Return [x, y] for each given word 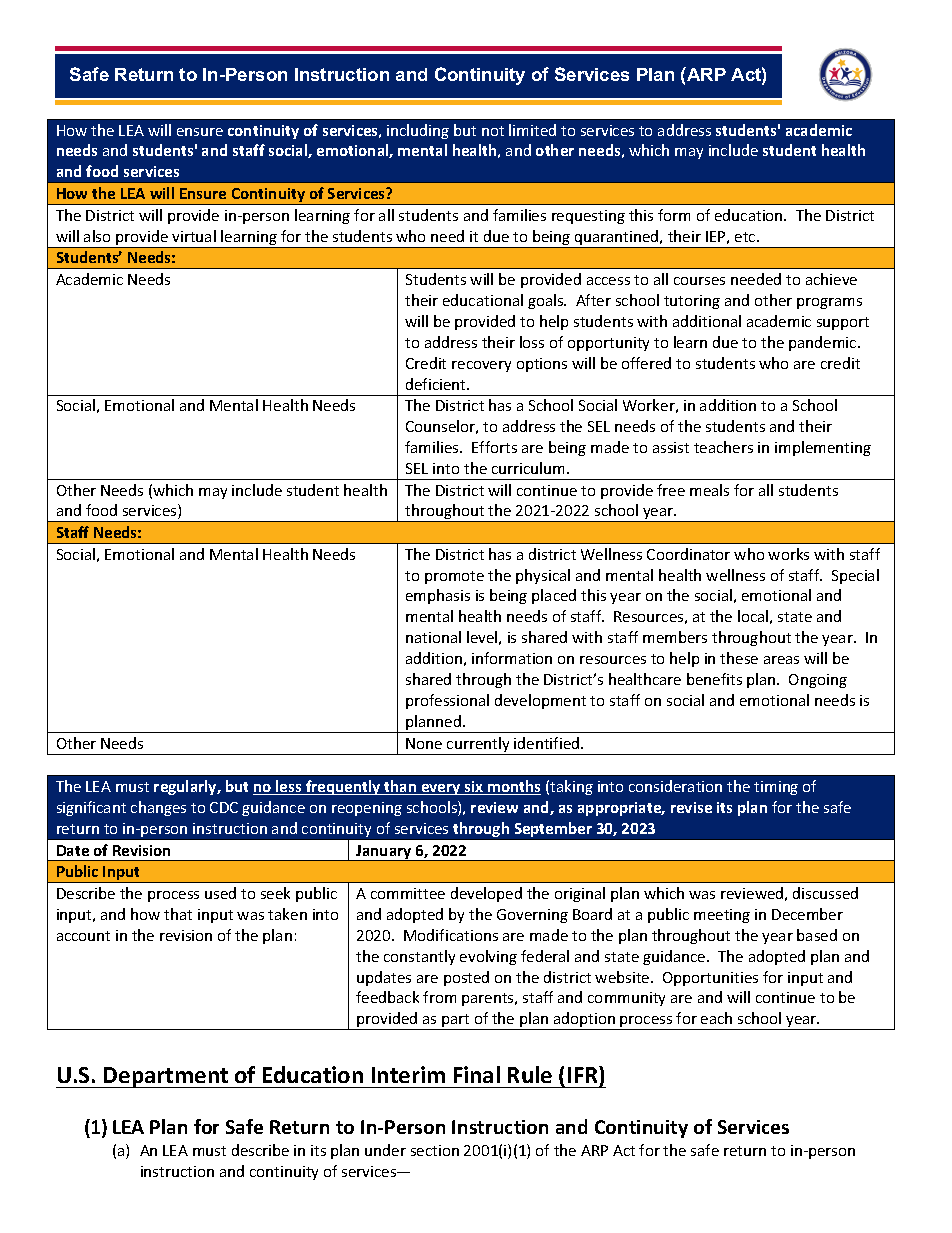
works [788, 554]
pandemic [824, 343]
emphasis [438, 596]
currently [478, 746]
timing [776, 788]
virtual [194, 236]
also [97, 236]
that [178, 914]
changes [158, 808]
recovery [481, 366]
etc [746, 237]
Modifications [451, 935]
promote [454, 577]
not [493, 131]
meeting [722, 916]
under [385, 1150]
